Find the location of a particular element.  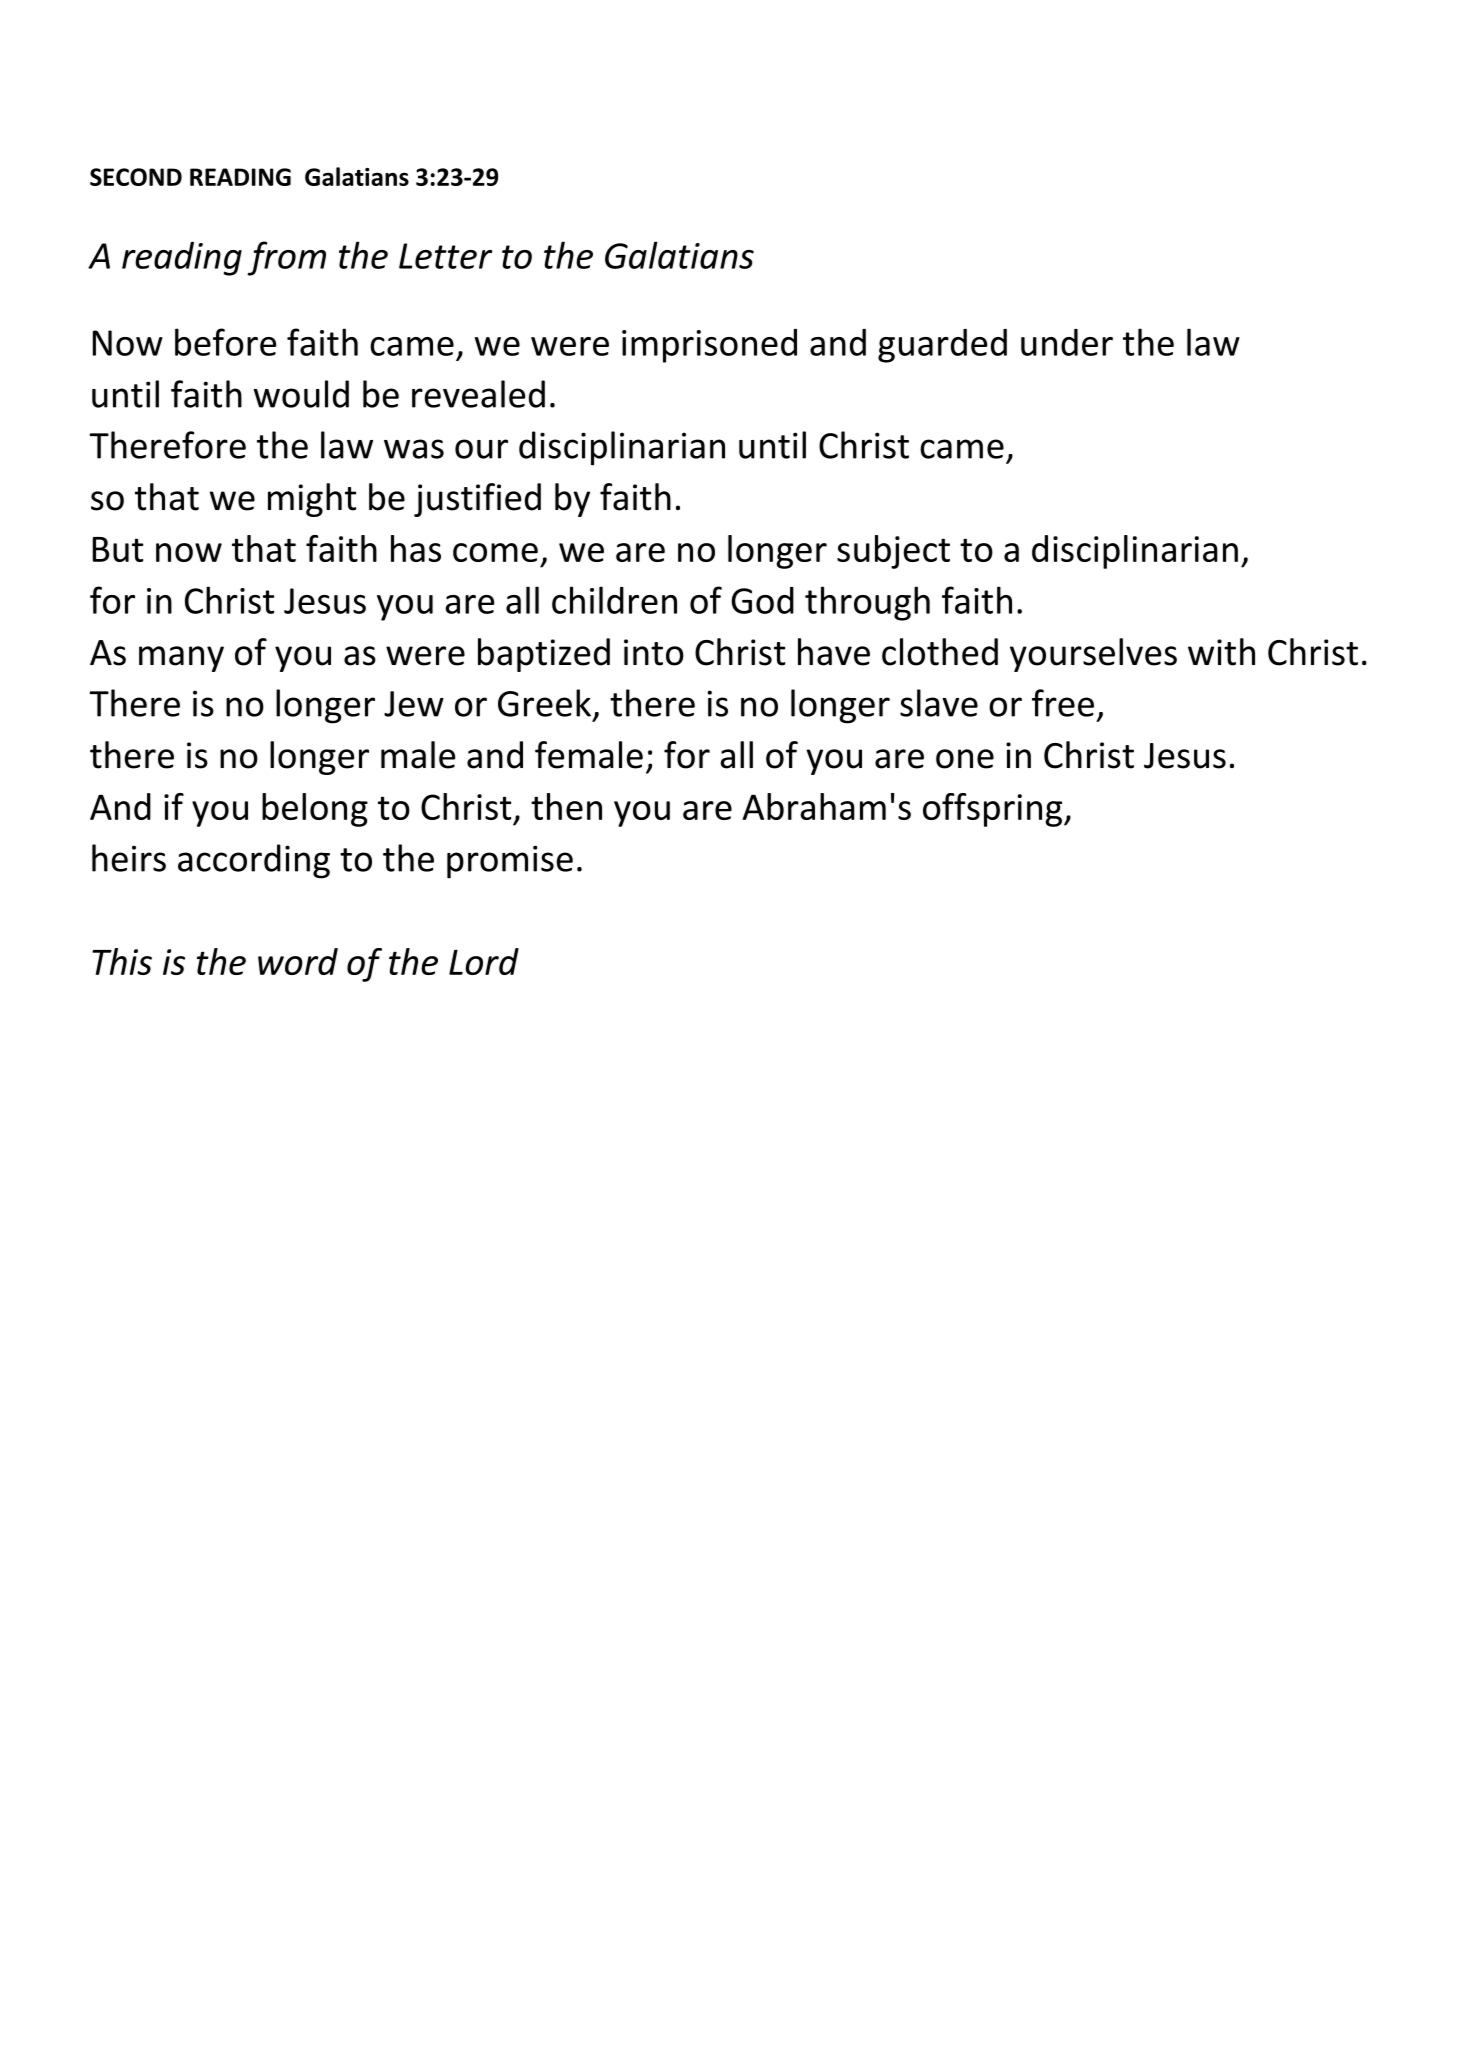

Lord is located at coordinates (484, 961).
